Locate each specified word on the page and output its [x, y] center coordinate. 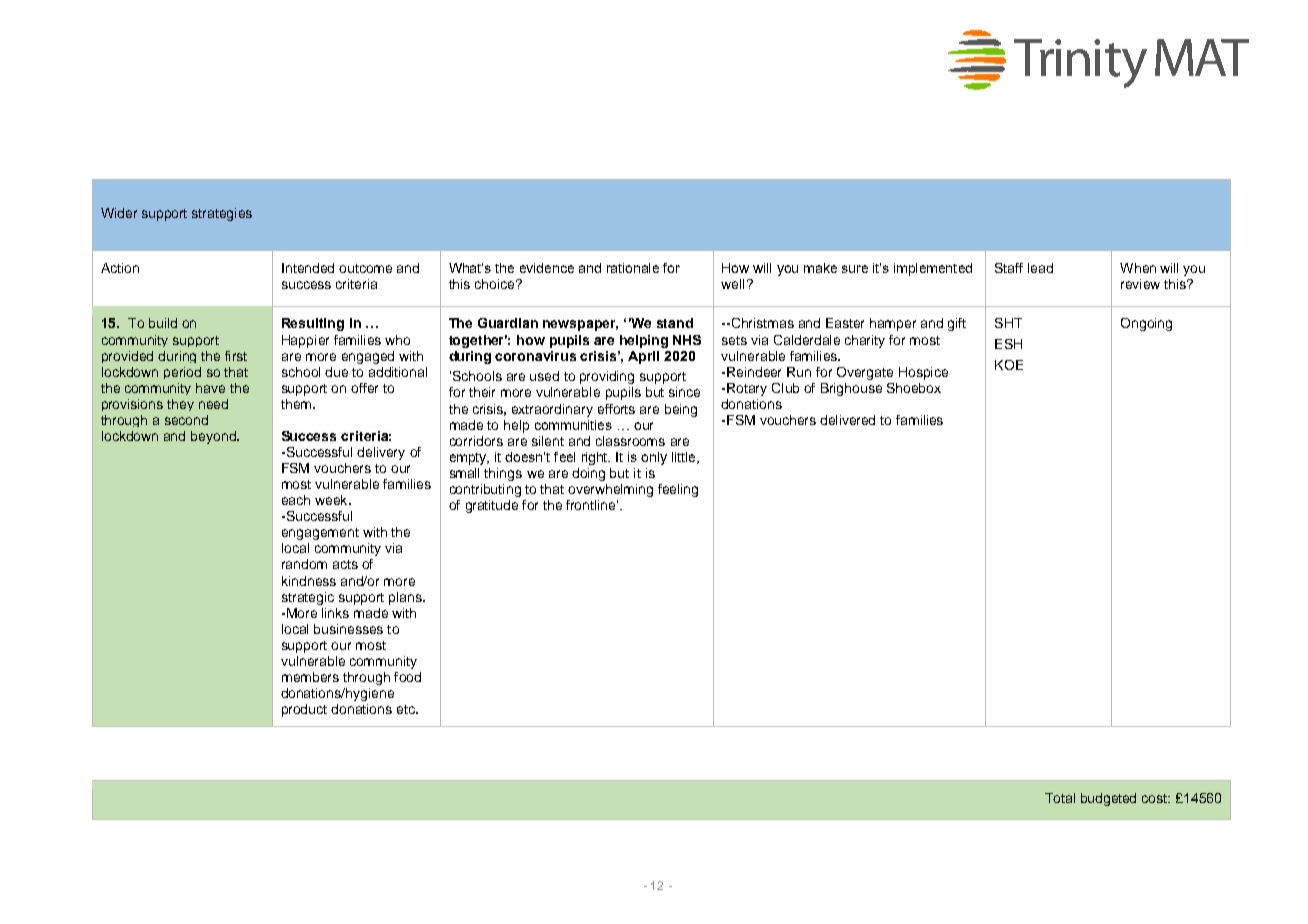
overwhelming [610, 490]
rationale [633, 268]
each [296, 500]
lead [1040, 268]
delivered [847, 420]
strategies [222, 214]
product [304, 710]
